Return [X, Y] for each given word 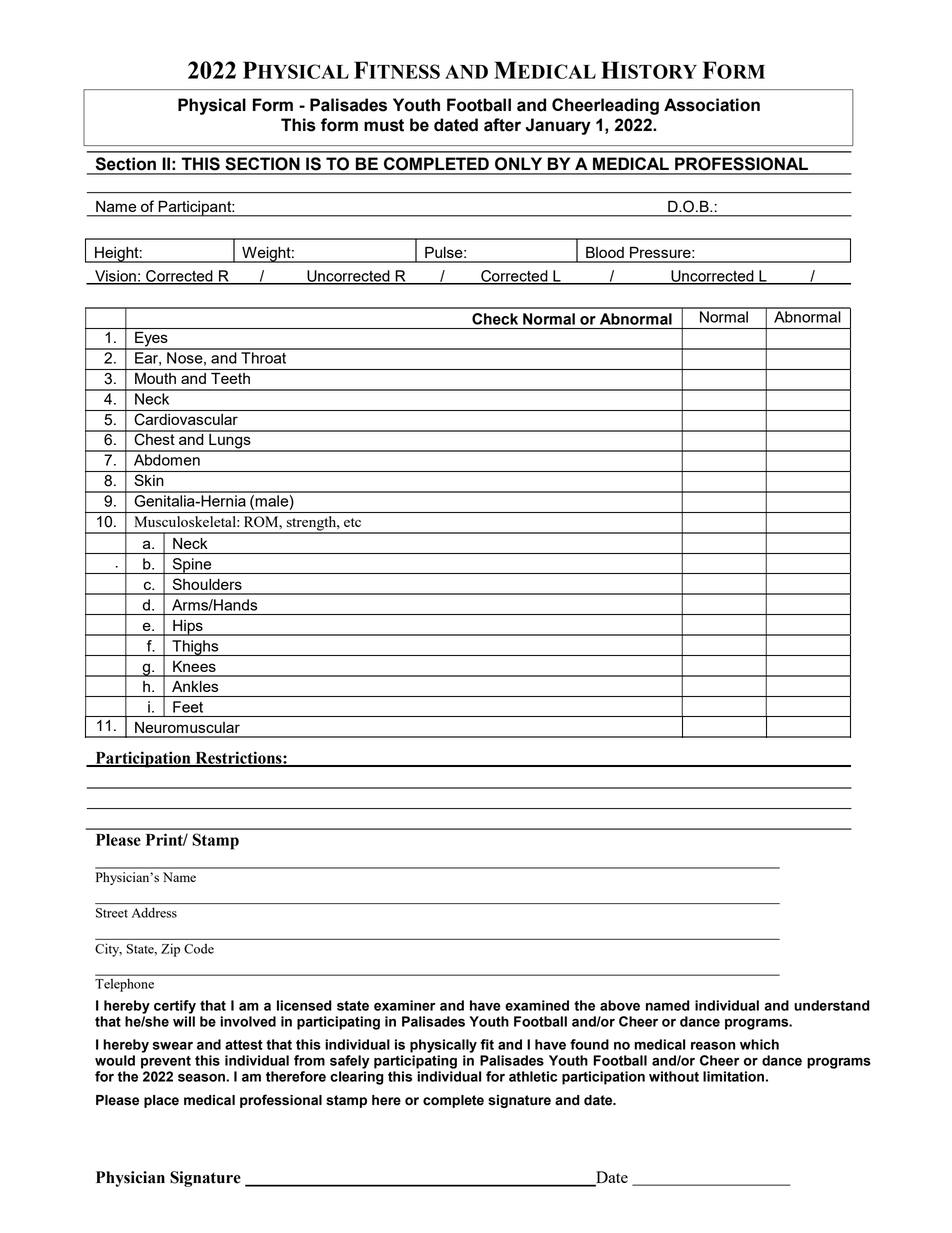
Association [712, 105]
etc [352, 522]
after [502, 125]
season [202, 1078]
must [384, 125]
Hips [188, 628]
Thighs [195, 648]
